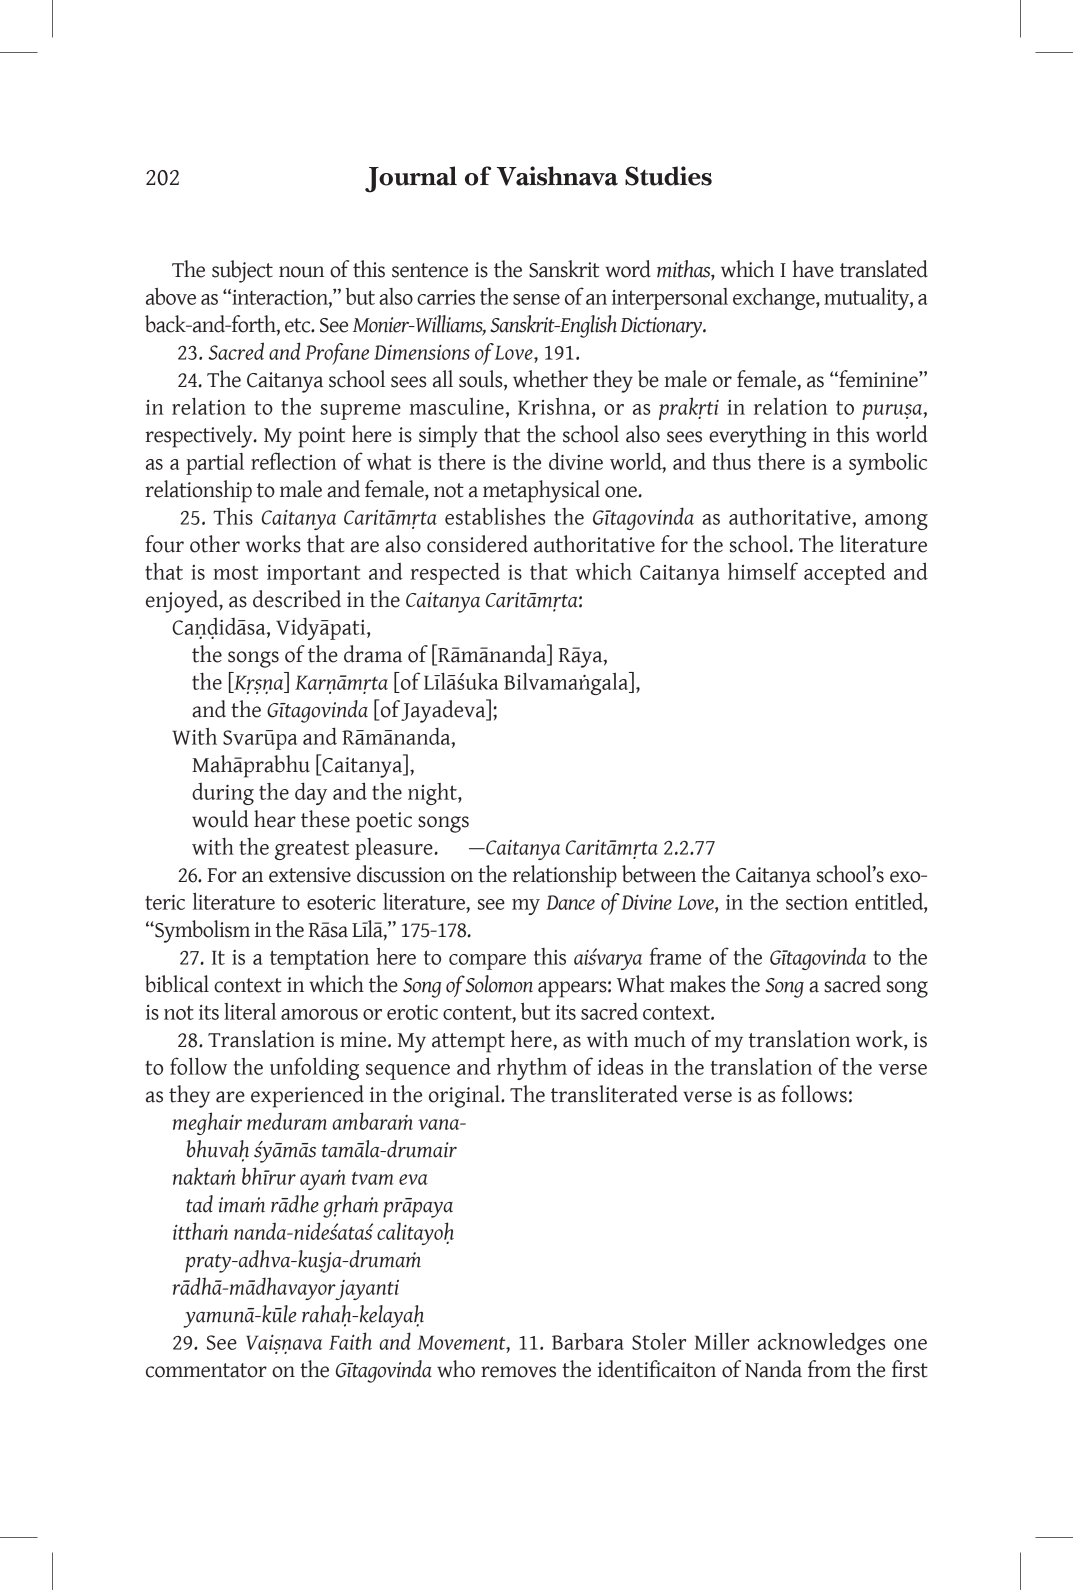 This screenshot has height=1590, width=1073. I want to click on rhythm, so click(532, 1069).
